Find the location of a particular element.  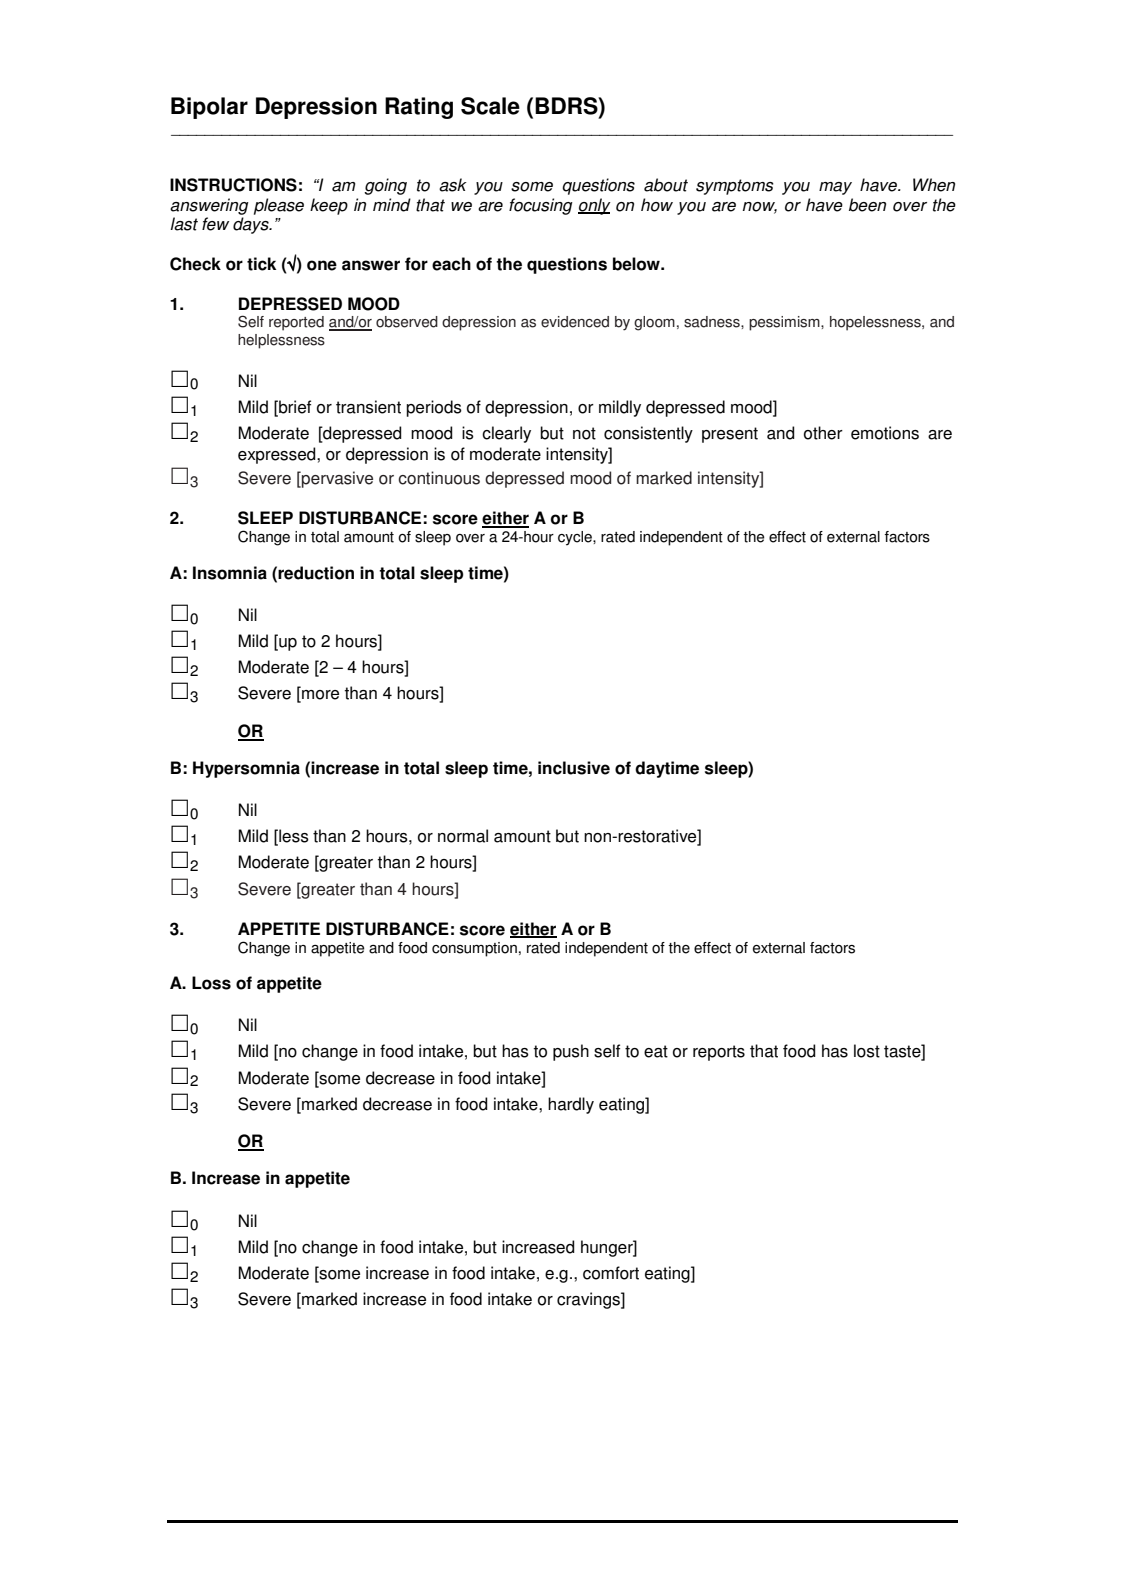

may is located at coordinates (835, 188).
